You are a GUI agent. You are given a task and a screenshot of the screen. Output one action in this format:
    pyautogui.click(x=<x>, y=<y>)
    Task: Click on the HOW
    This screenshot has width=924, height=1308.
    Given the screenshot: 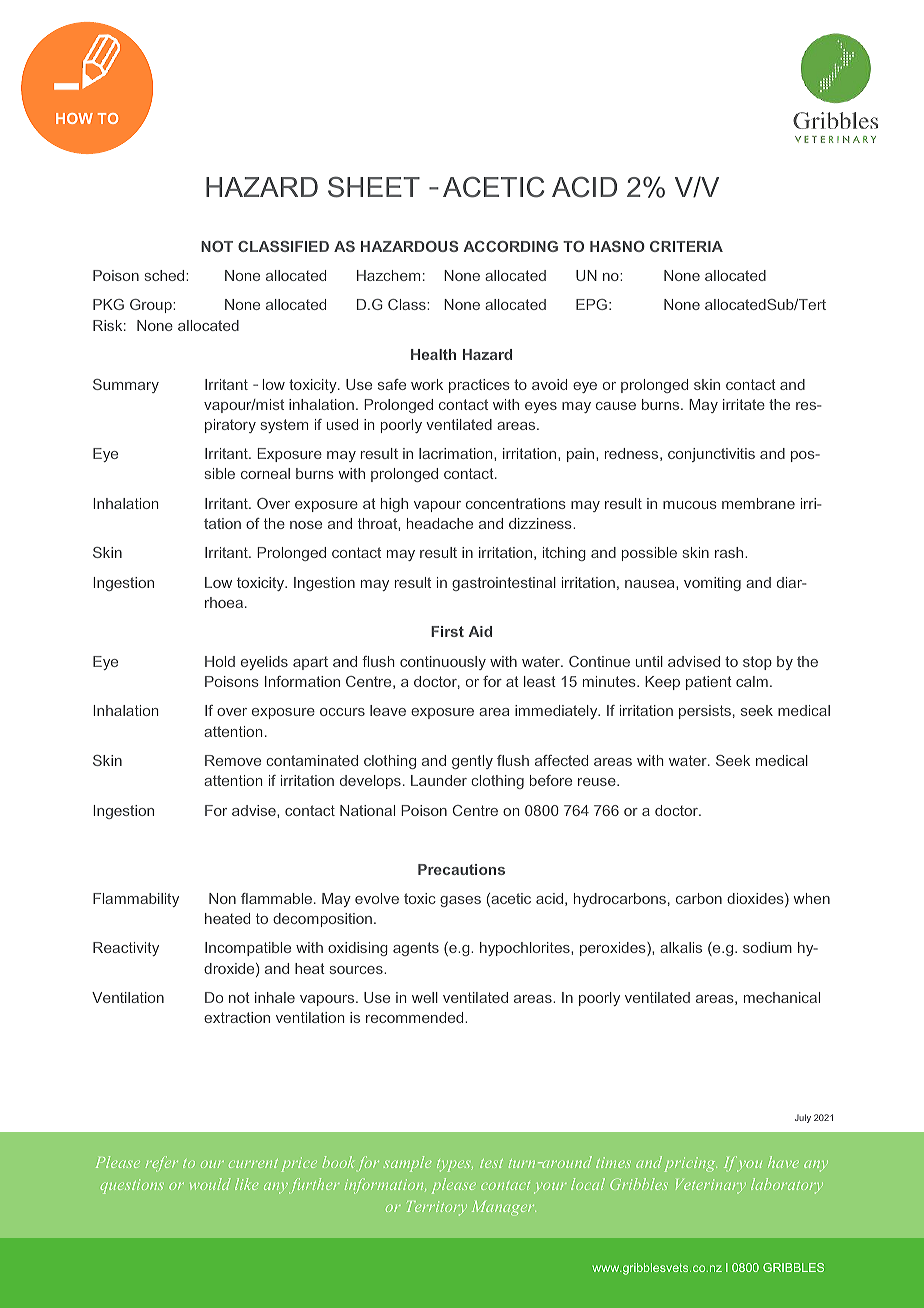 What is the action you would take?
    pyautogui.click(x=74, y=118)
